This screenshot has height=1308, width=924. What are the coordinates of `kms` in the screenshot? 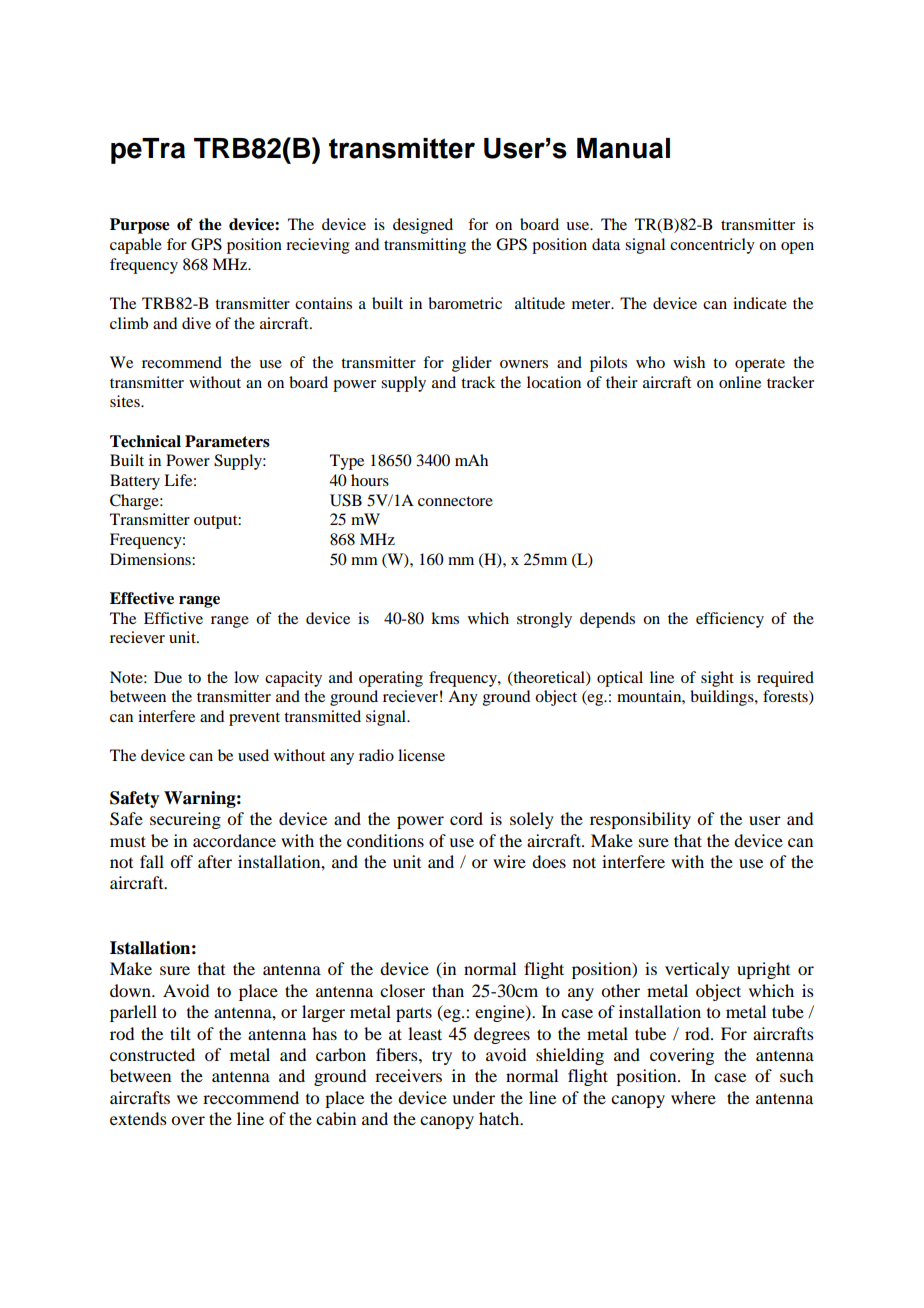 It's located at (445, 618).
